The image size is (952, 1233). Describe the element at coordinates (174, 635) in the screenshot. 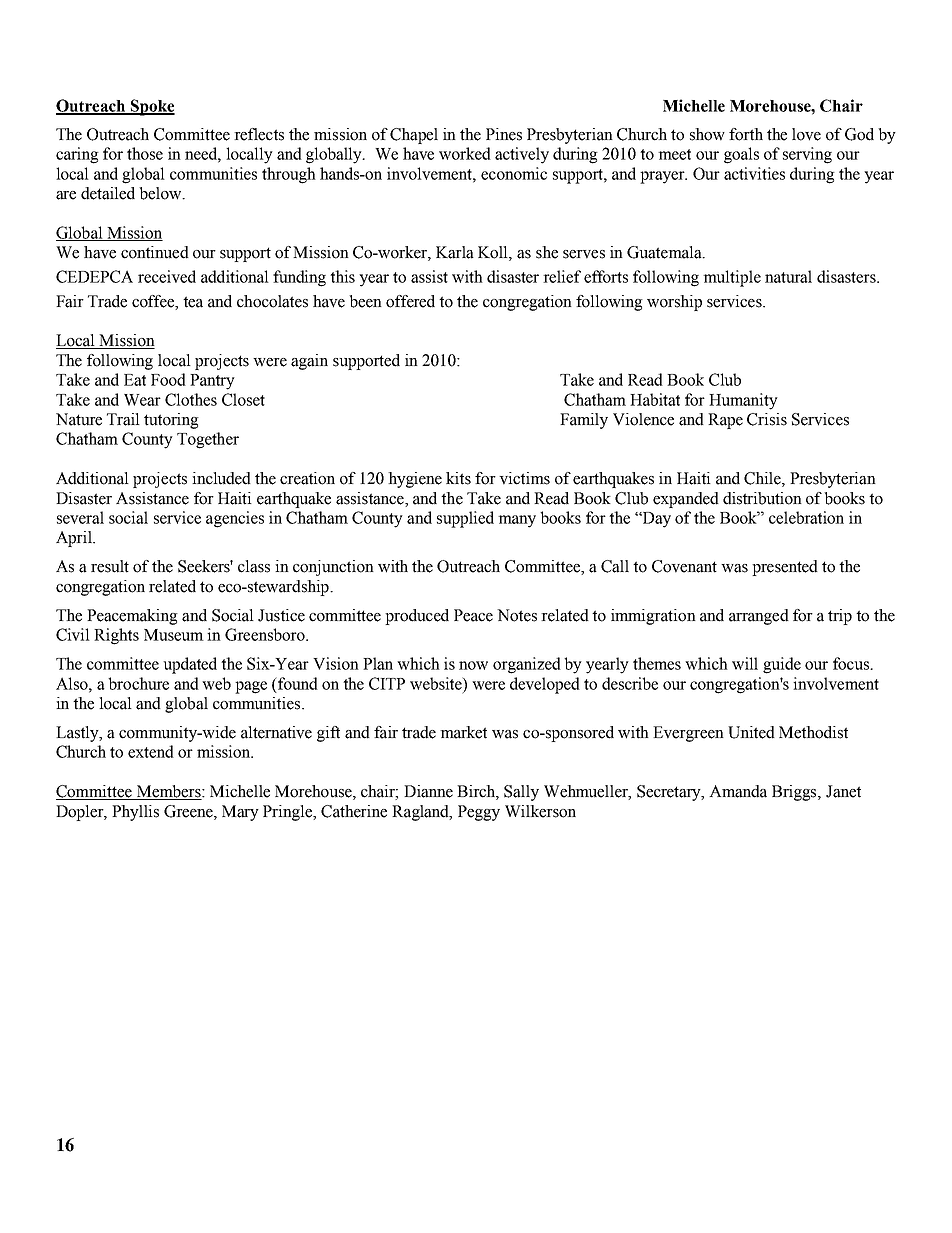

I see `Museum` at that location.
